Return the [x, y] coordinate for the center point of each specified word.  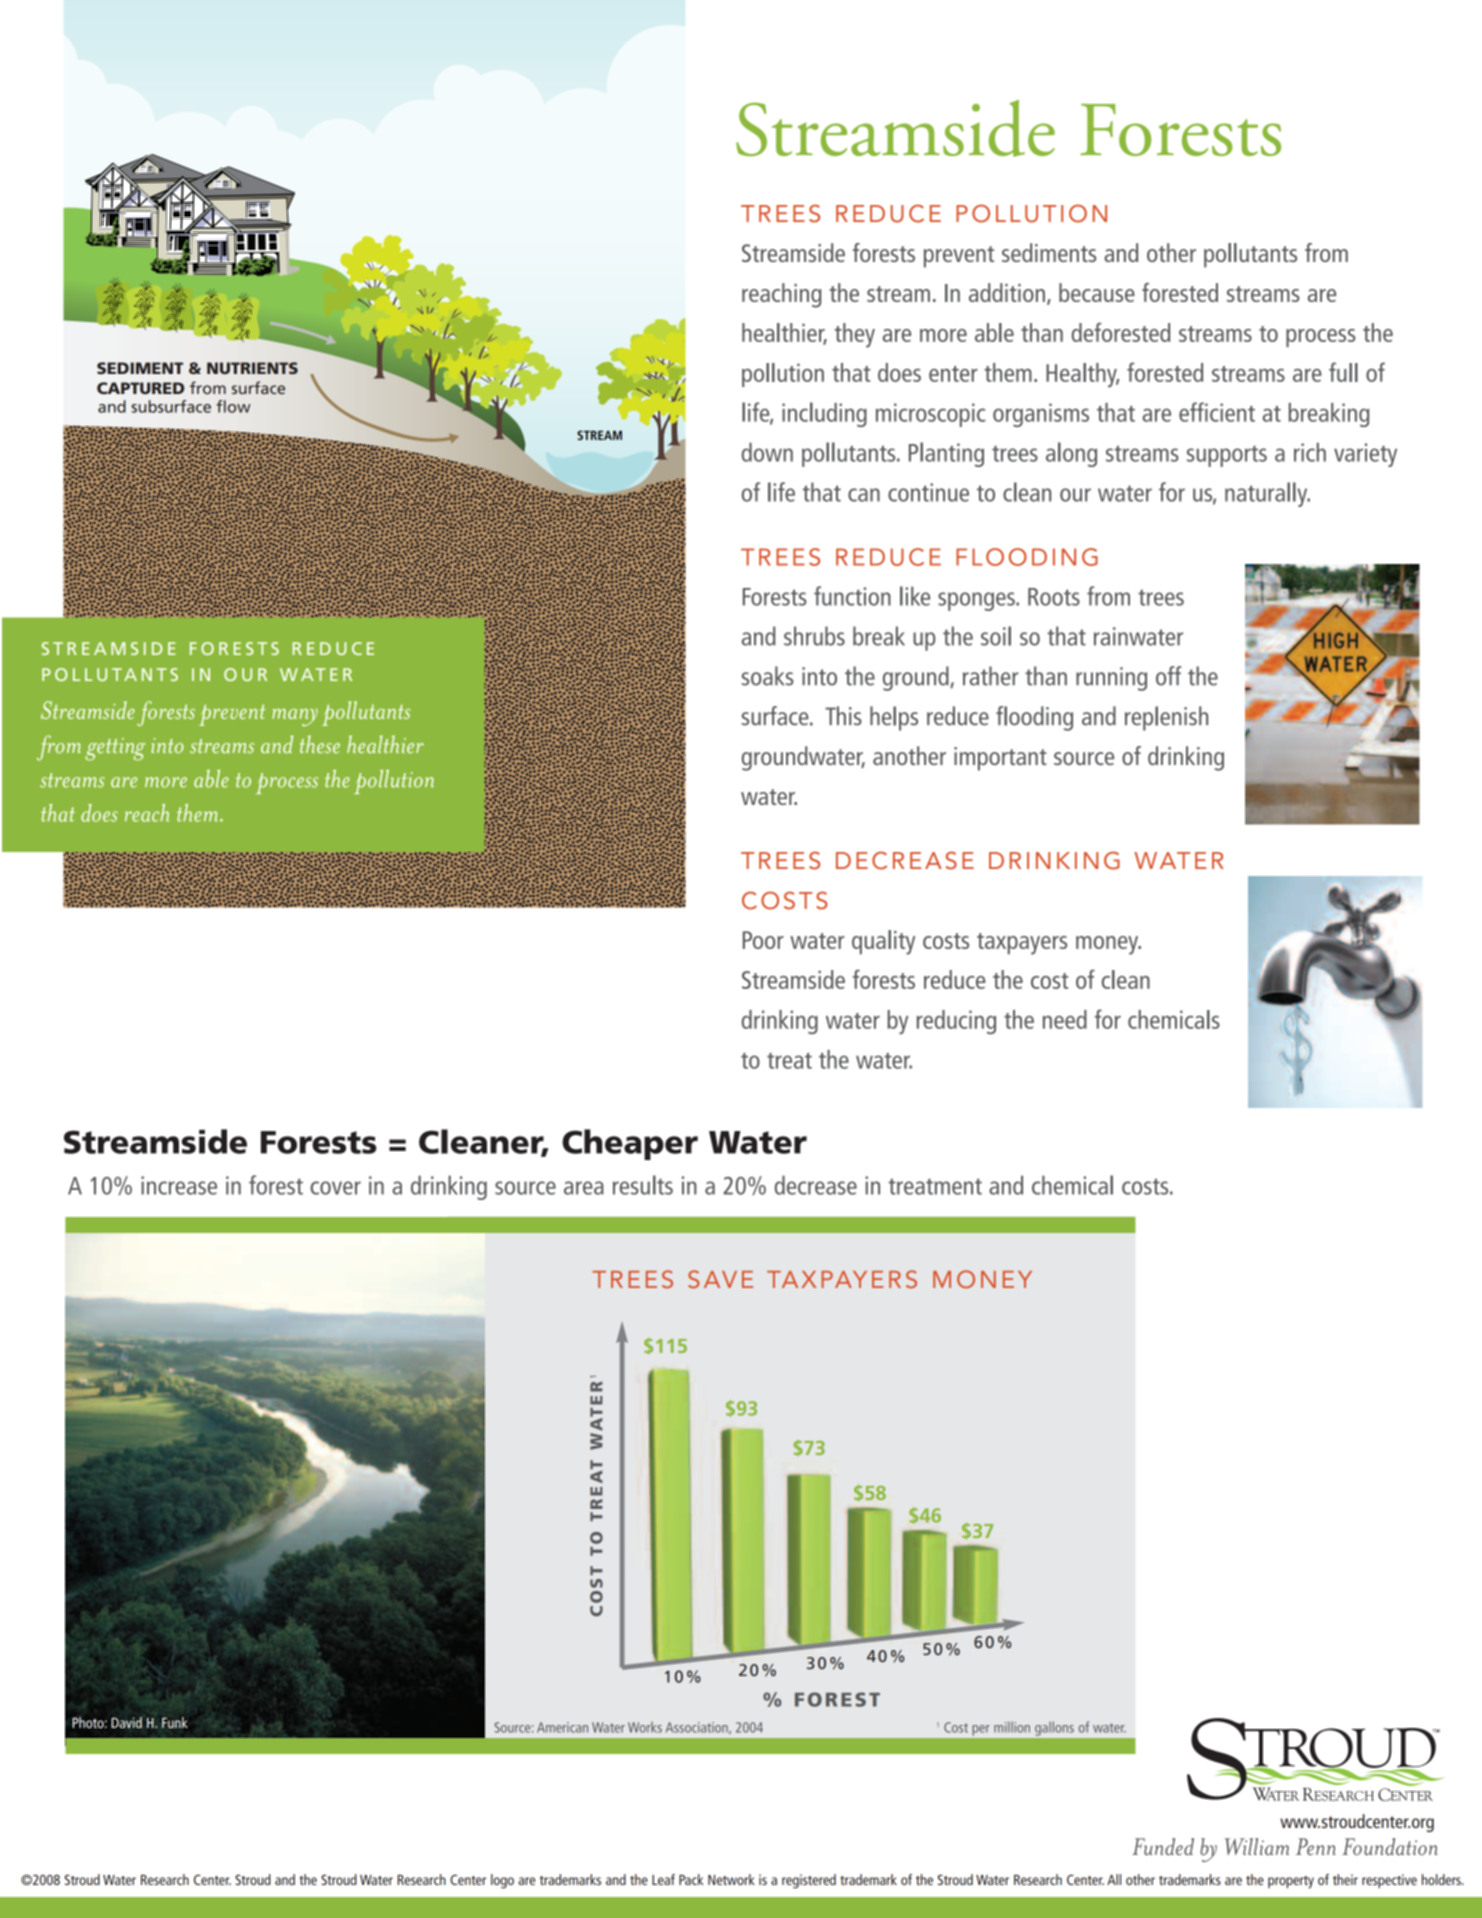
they [855, 335]
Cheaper [630, 1144]
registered [809, 1881]
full [1343, 372]
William [1256, 1846]
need [1065, 1019]
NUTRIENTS [252, 368]
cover [335, 1188]
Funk [175, 1722]
